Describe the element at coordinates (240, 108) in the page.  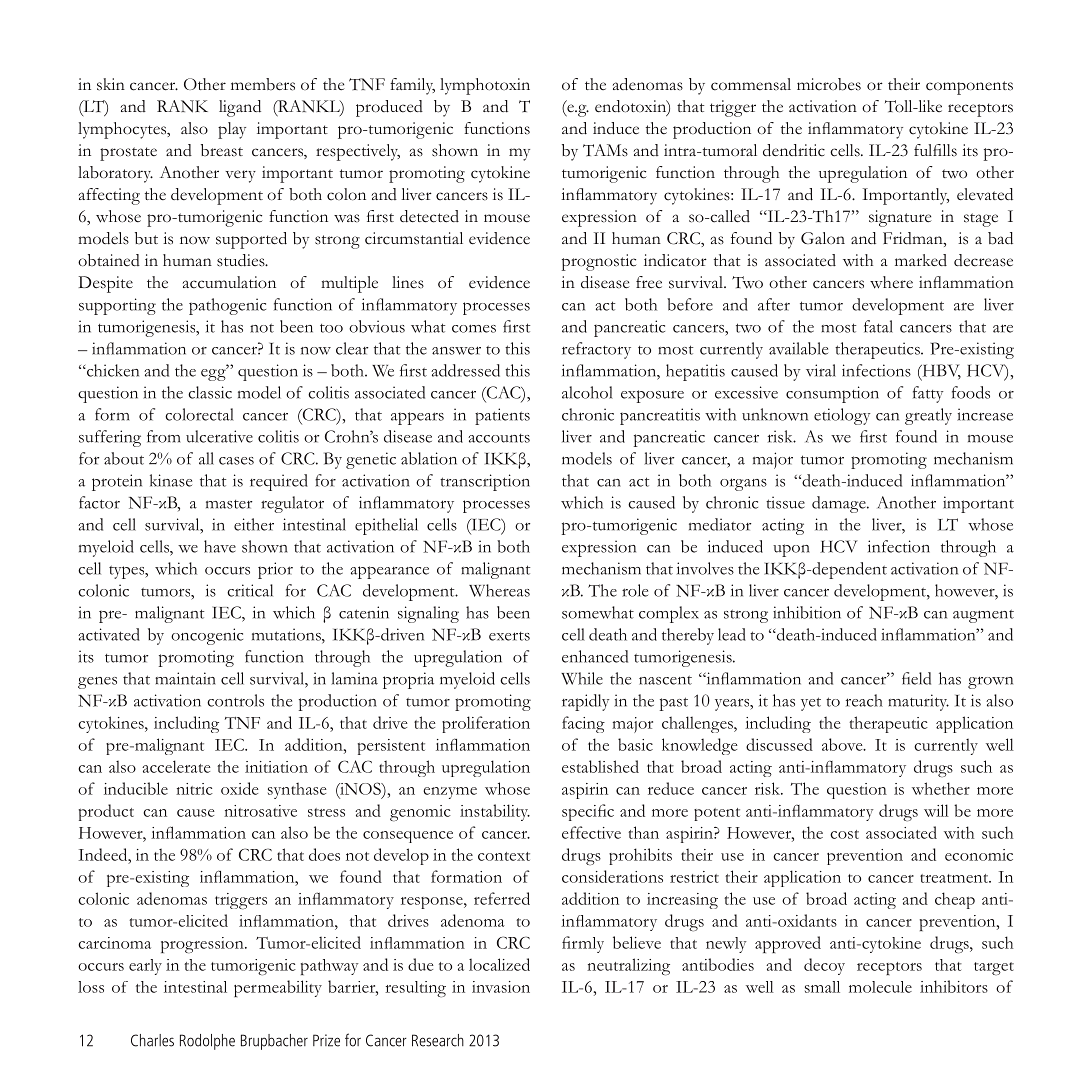
I see `ligand` at that location.
